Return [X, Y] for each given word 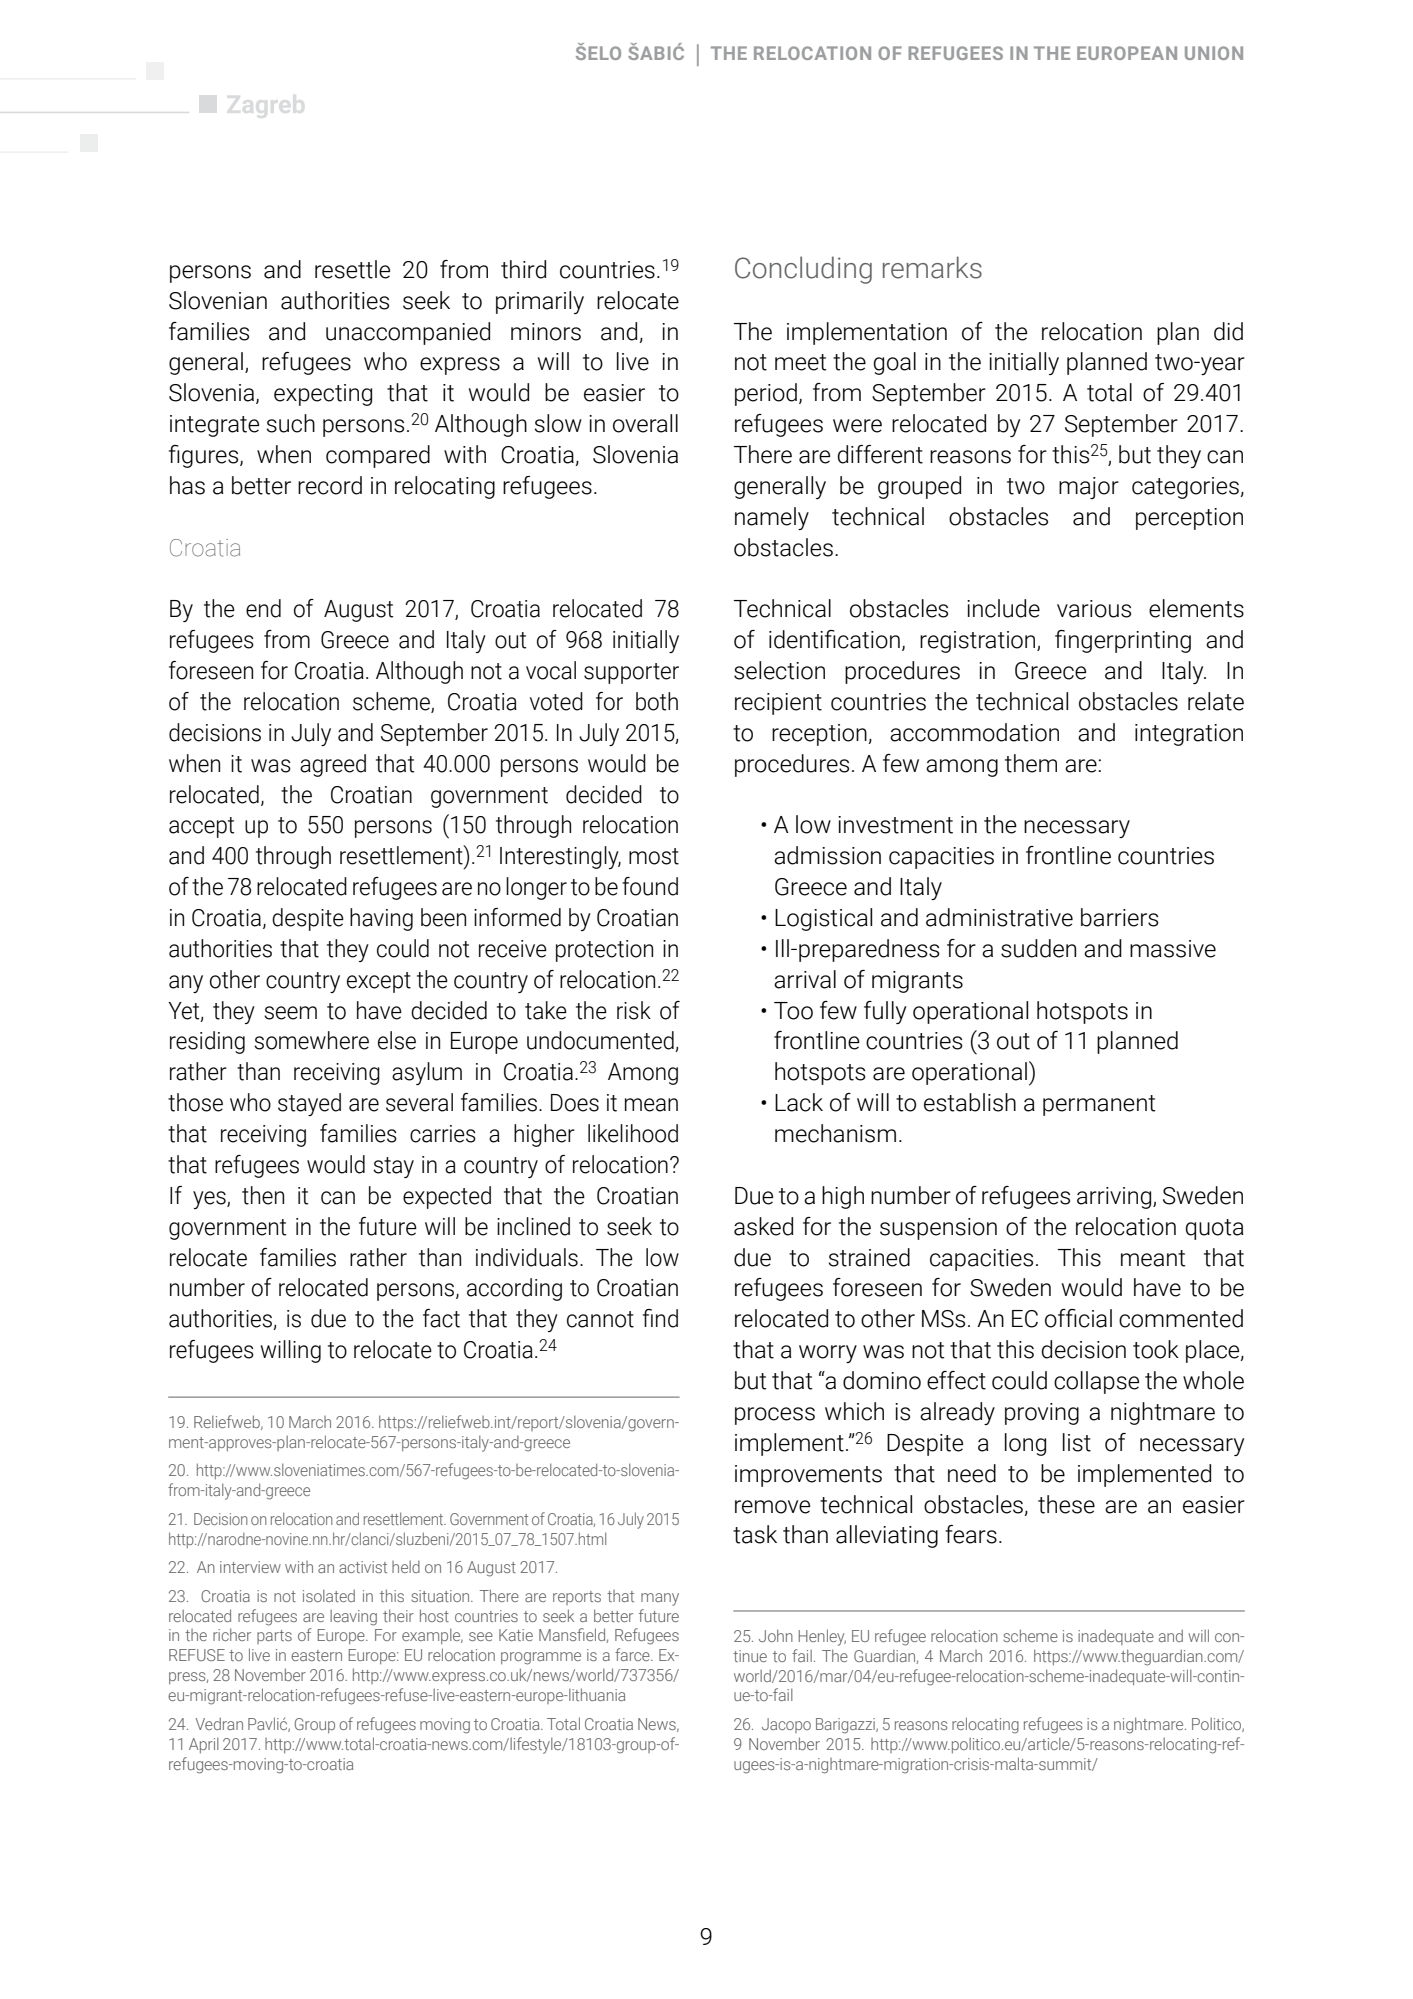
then [263, 1195]
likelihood [633, 1133]
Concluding [803, 270]
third [523, 269]
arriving [1115, 1198]
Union [1214, 53]
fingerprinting [1123, 641]
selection [779, 670]
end [263, 608]
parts [274, 1637]
